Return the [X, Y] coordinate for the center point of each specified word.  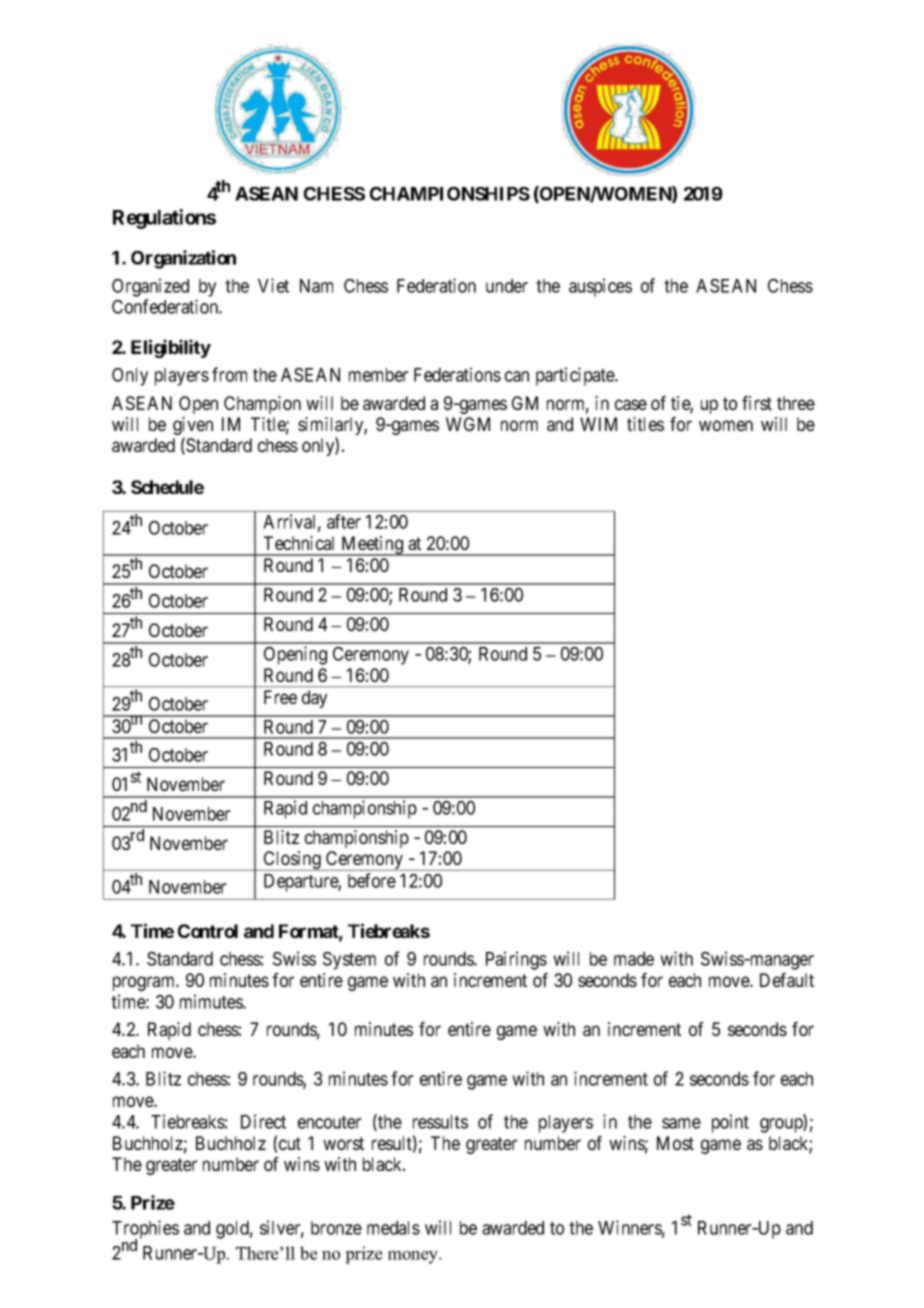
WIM [598, 424]
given [193, 427]
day [314, 699]
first [757, 403]
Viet [273, 285]
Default [787, 980]
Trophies [145, 1230]
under [507, 286]
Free [280, 697]
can [517, 376]
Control [208, 931]
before [372, 880]
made [634, 959]
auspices [600, 287]
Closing [292, 861]
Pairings [516, 960]
